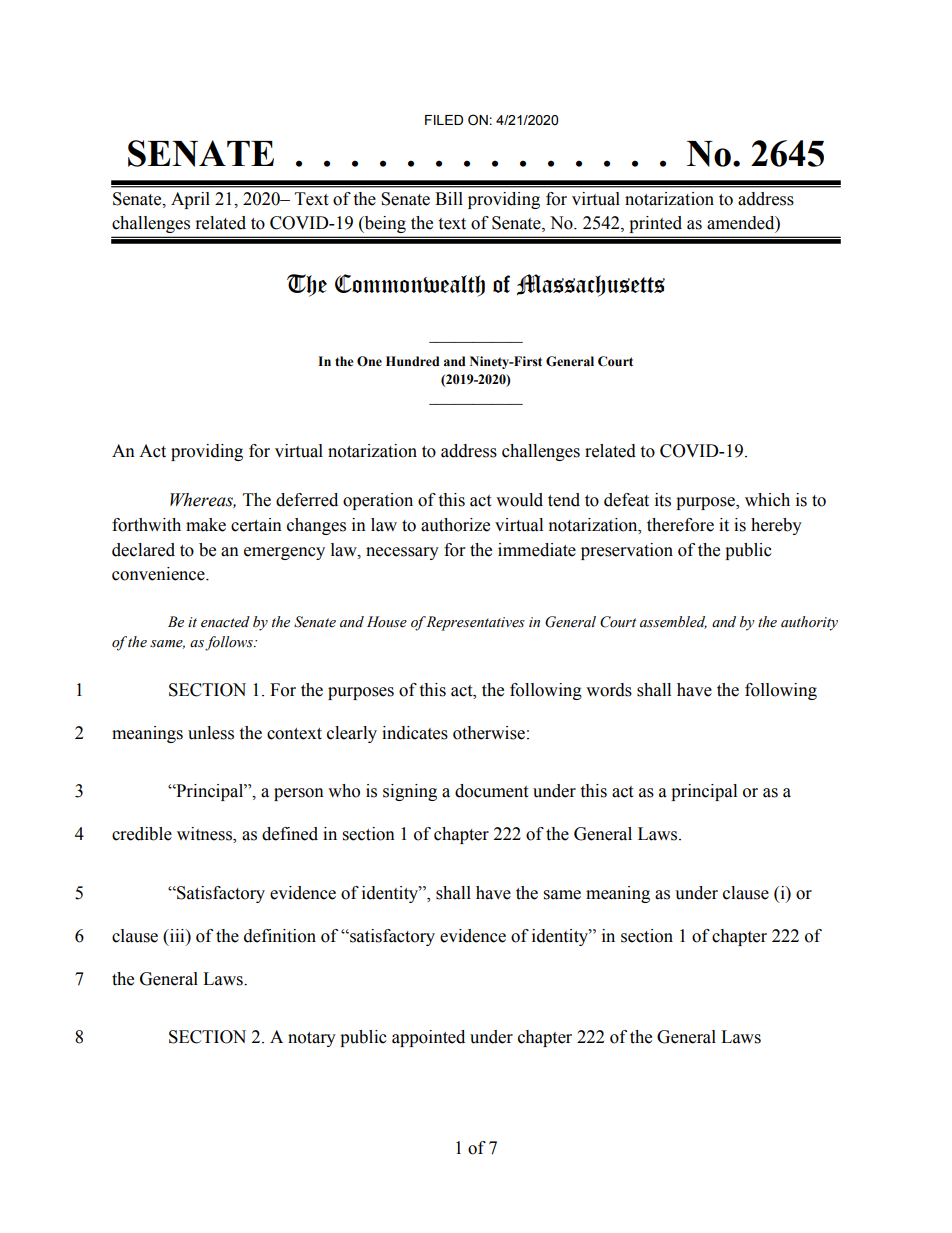  Describe the element at coordinates (444, 120) in the screenshot. I see `FILED` at that location.
